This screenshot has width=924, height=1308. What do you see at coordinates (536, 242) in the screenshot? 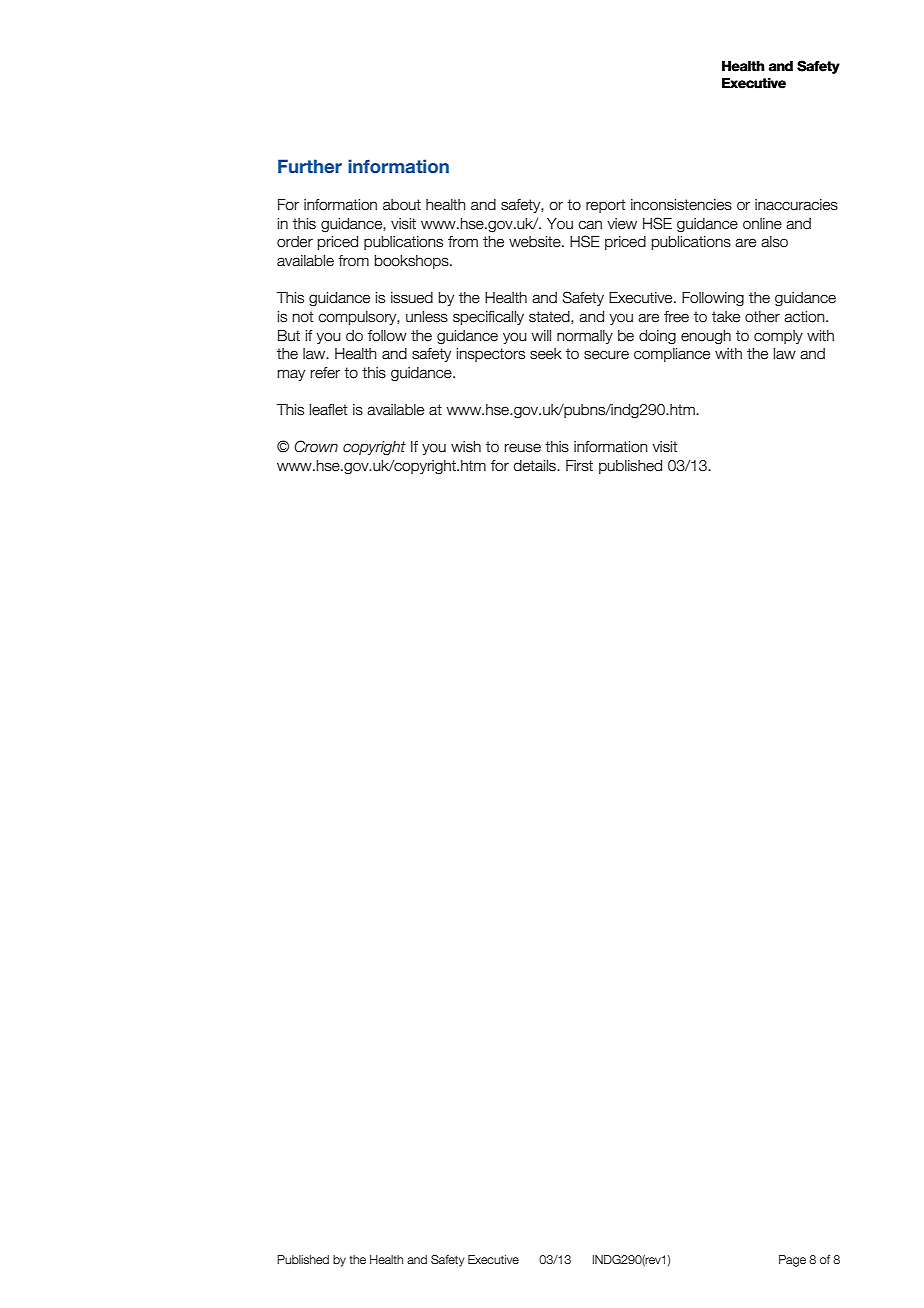
I see `website` at bounding box center [536, 242].
